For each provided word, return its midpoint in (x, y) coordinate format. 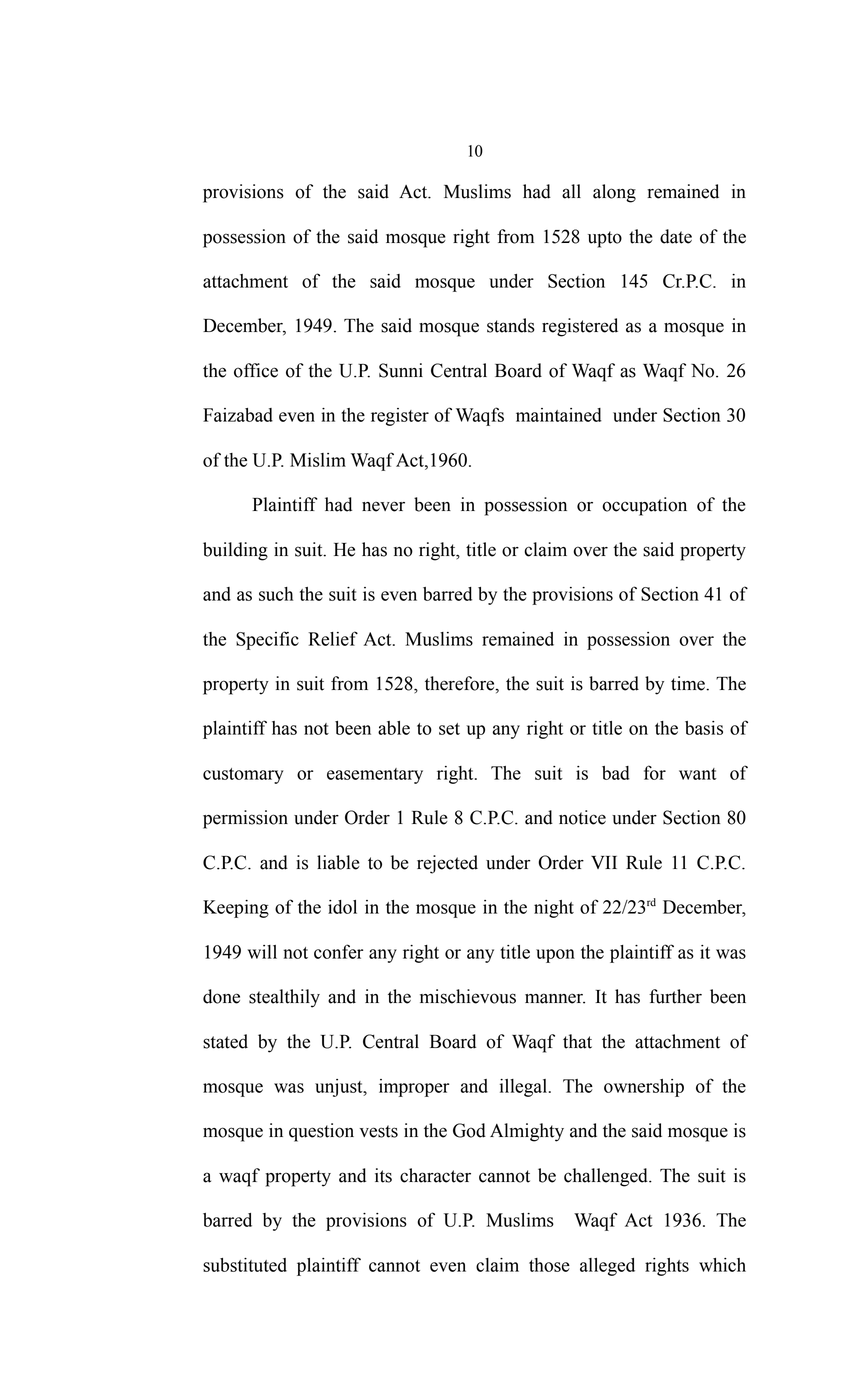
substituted (245, 1265)
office (256, 370)
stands (511, 325)
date (676, 236)
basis (704, 728)
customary (243, 776)
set (449, 729)
